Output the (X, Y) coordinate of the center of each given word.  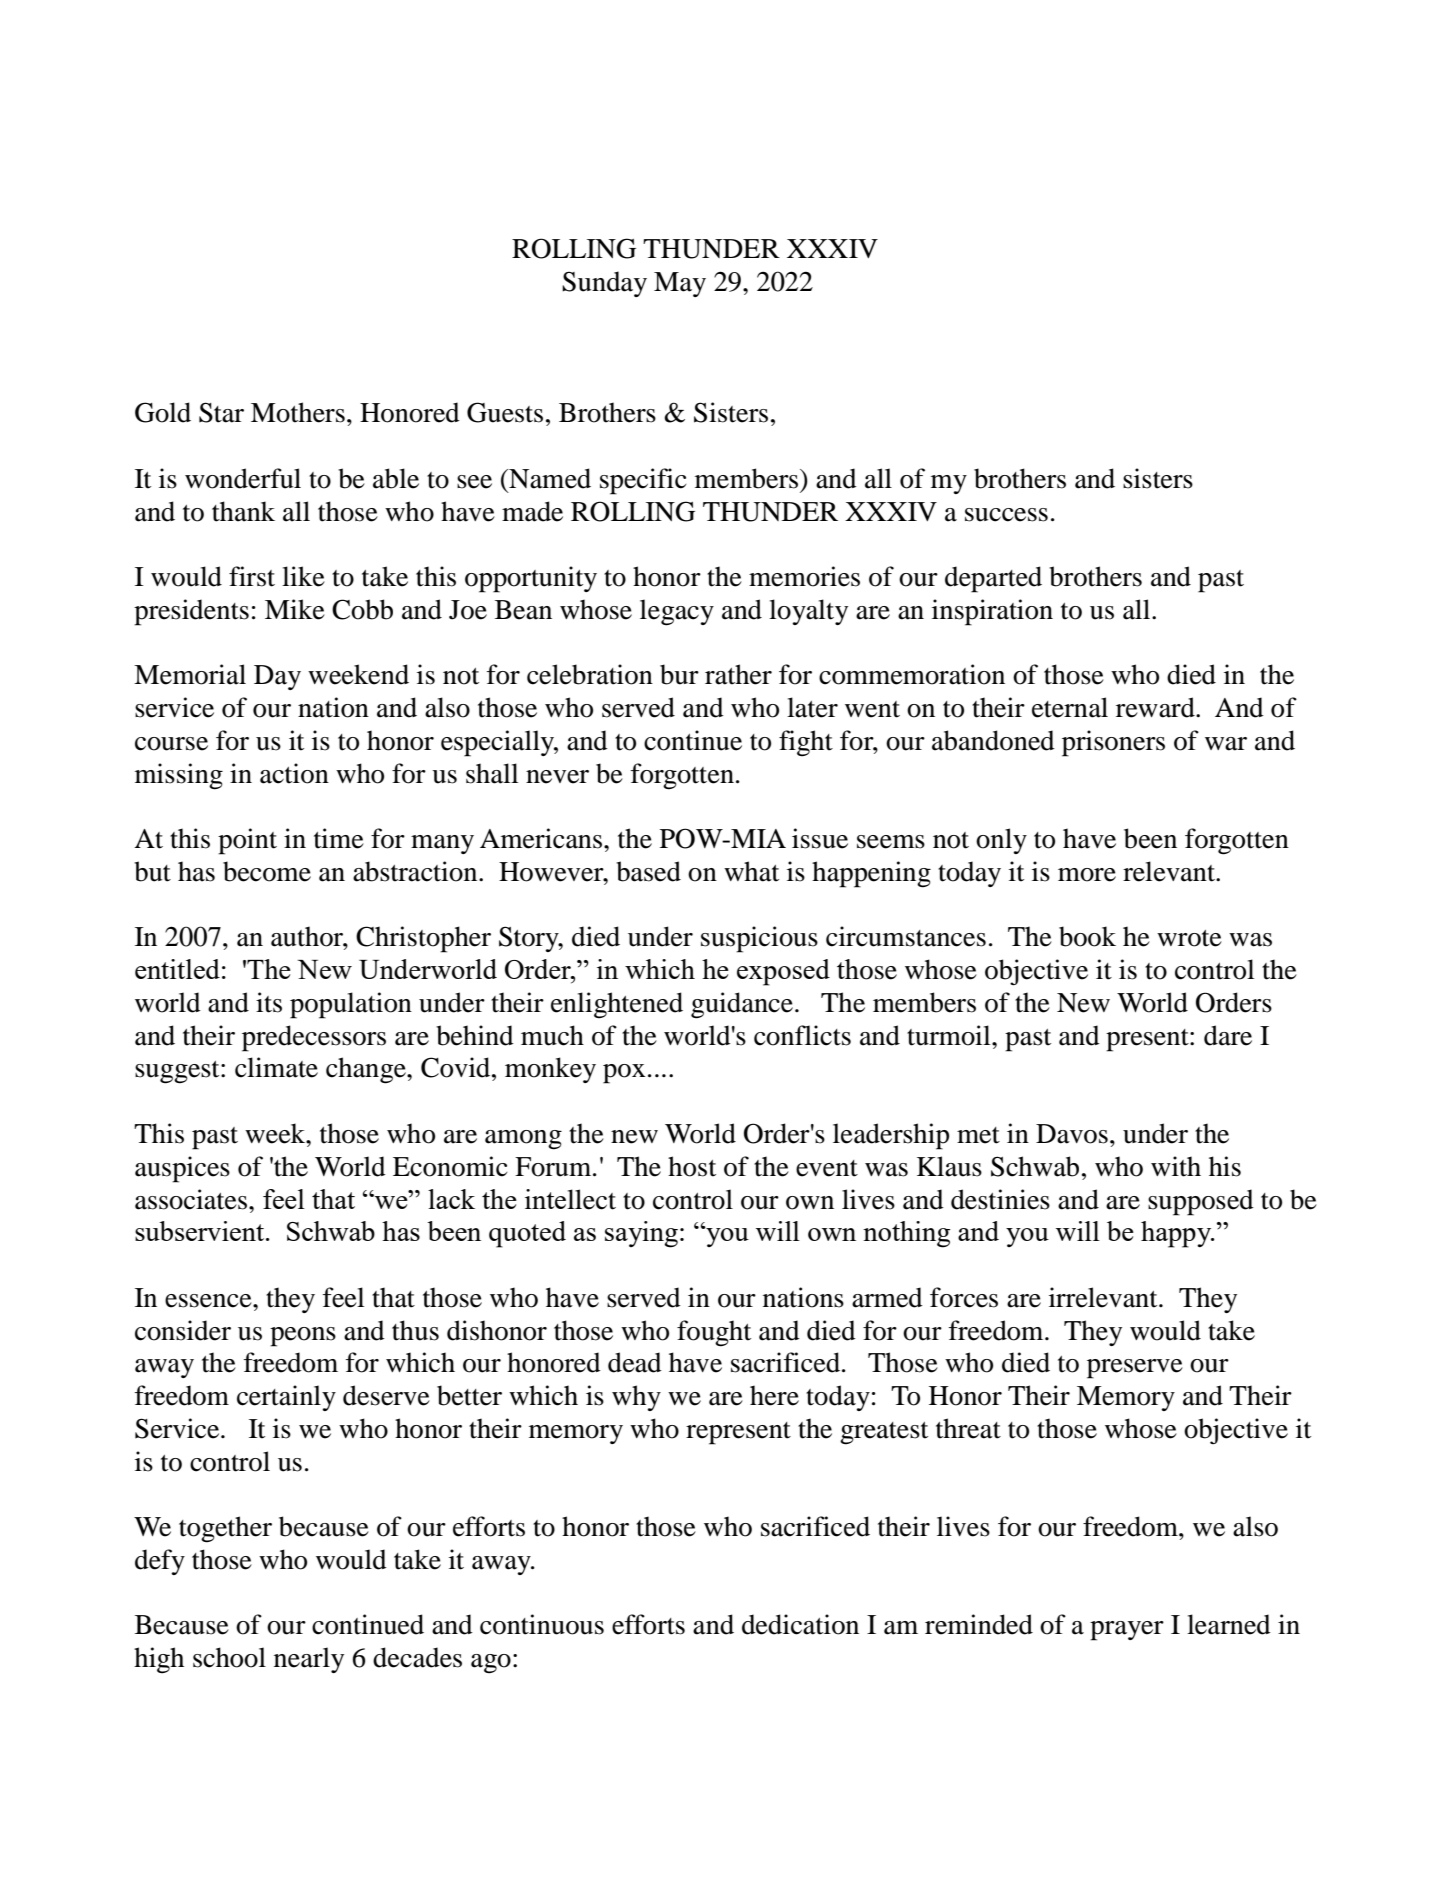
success (1006, 515)
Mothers (298, 412)
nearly (309, 1660)
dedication (800, 1624)
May (680, 284)
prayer (1127, 1631)
